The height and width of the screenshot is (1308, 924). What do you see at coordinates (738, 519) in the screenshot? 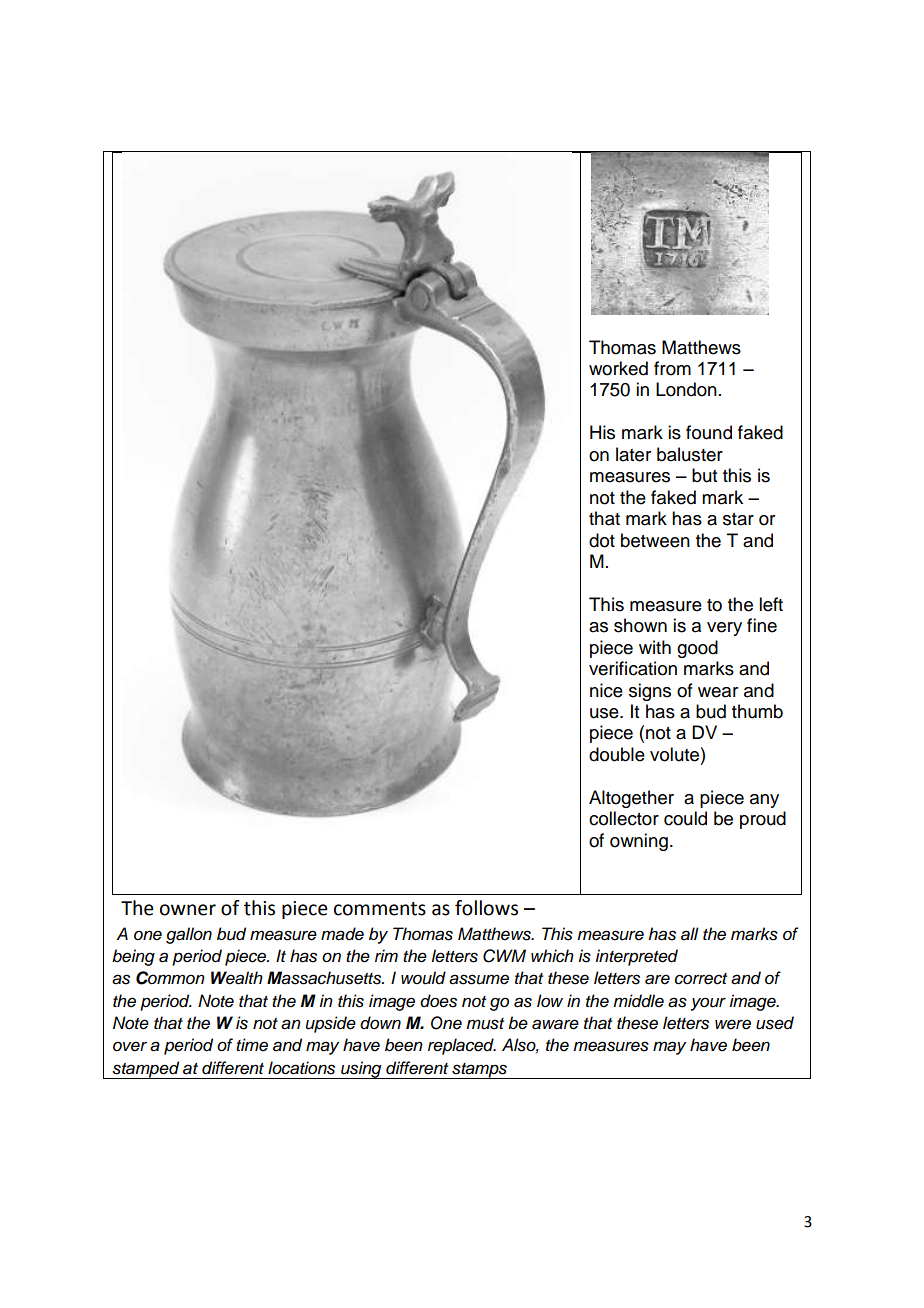
I see `star` at bounding box center [738, 519].
